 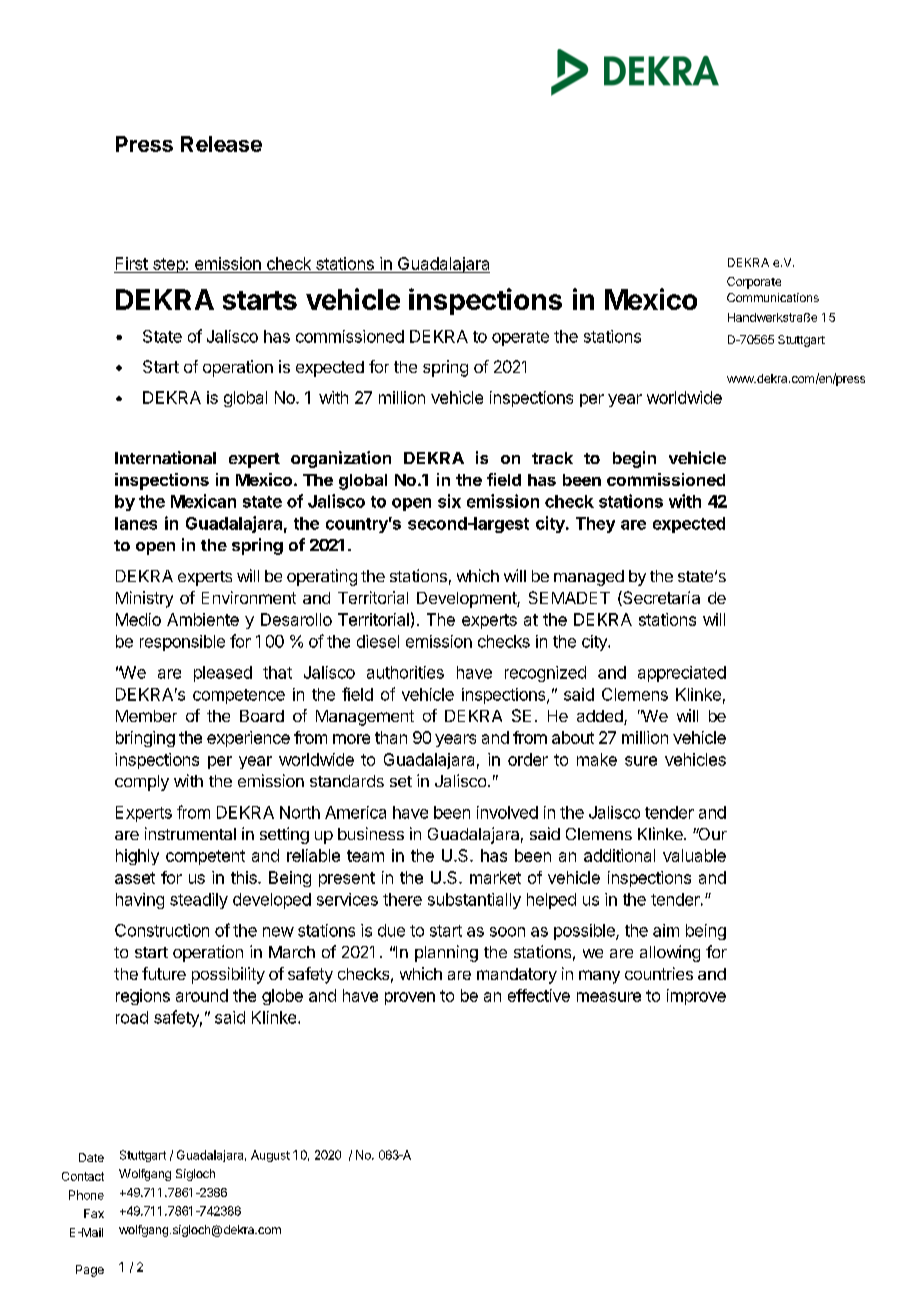 I want to click on operate, so click(x=520, y=338).
